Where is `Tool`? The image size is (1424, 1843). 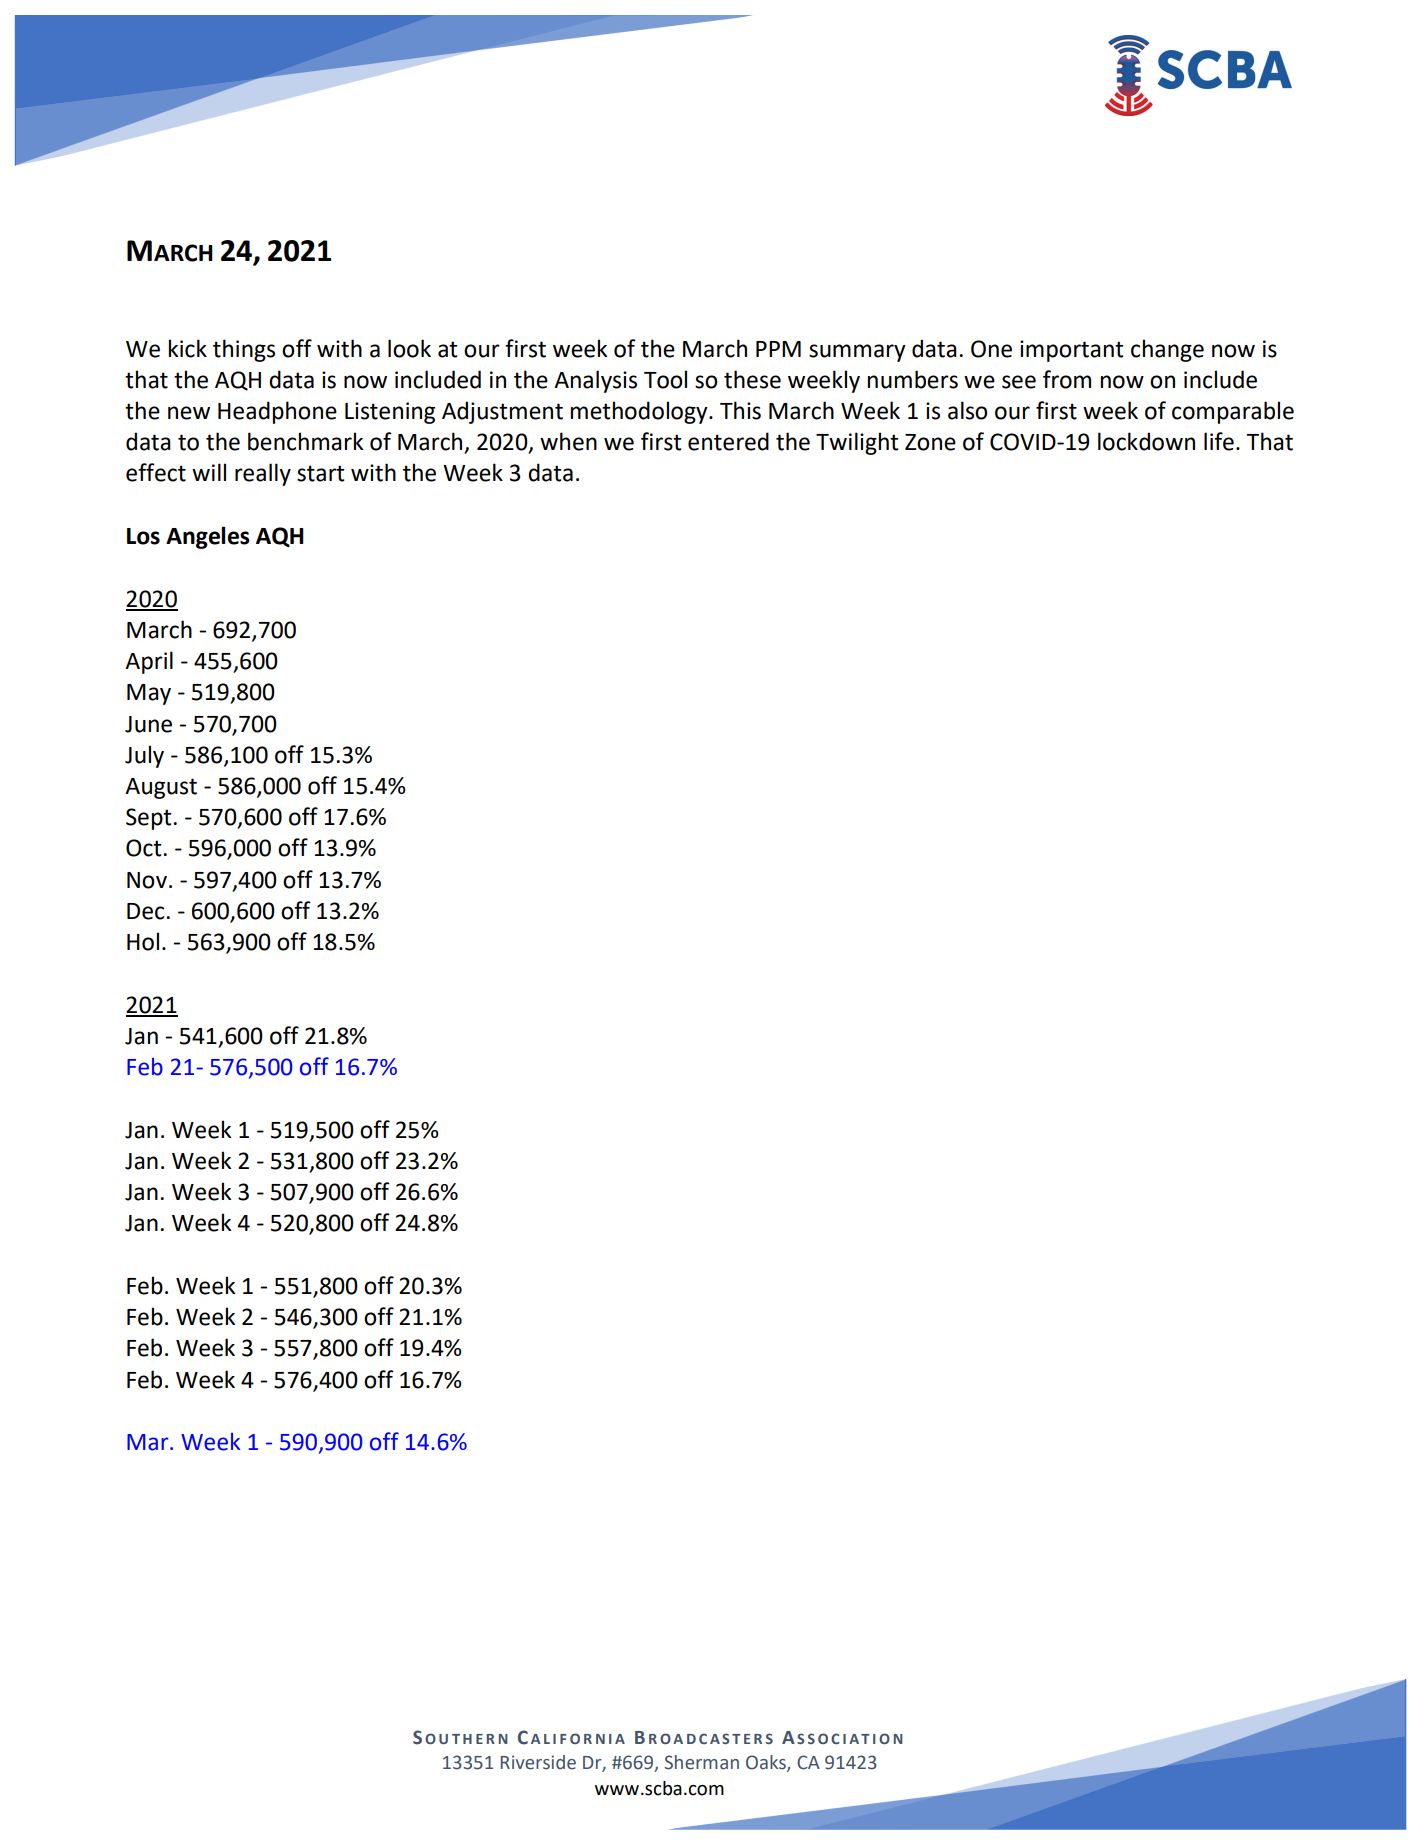
Tool is located at coordinates (665, 379).
